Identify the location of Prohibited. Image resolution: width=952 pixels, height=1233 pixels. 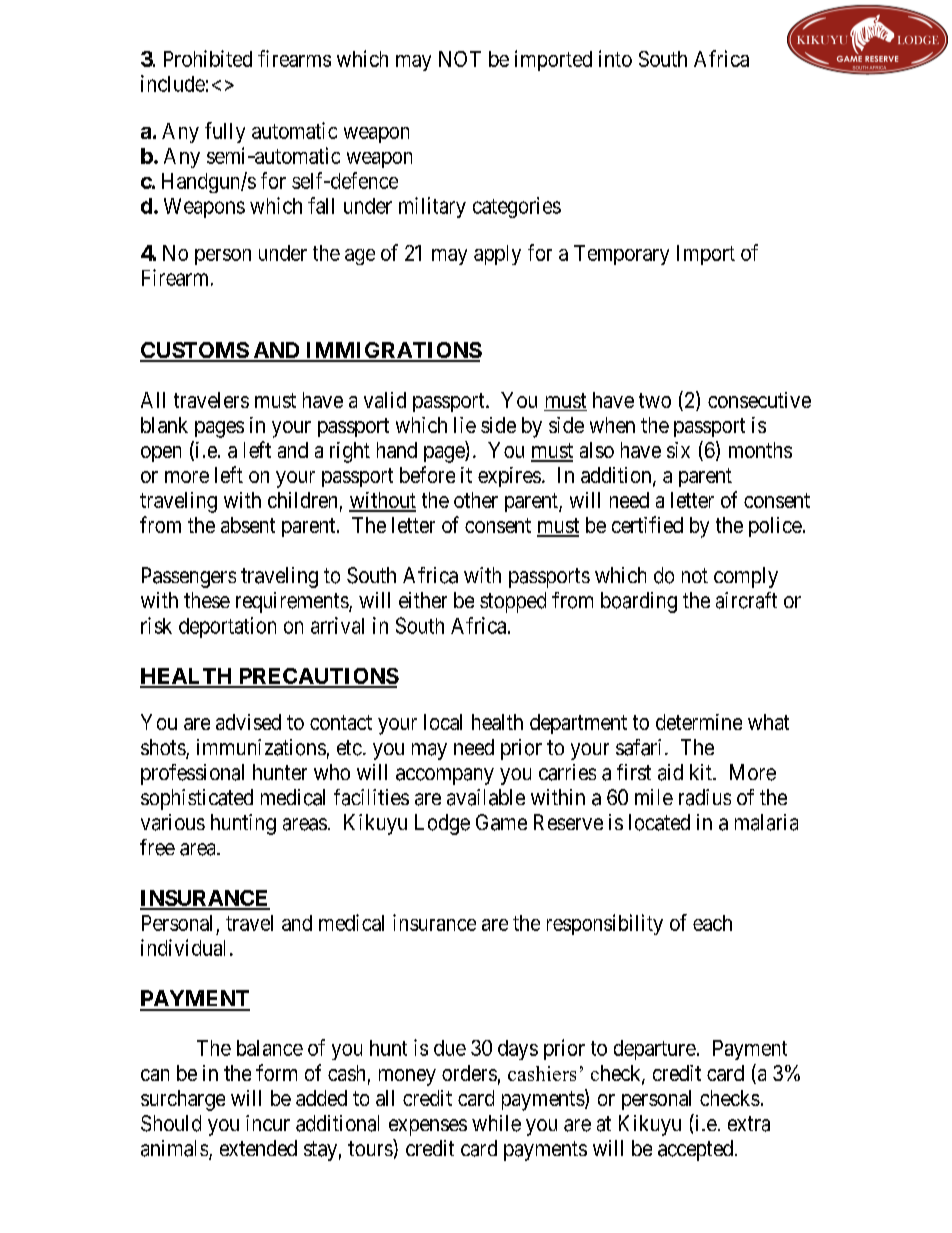
(208, 58).
